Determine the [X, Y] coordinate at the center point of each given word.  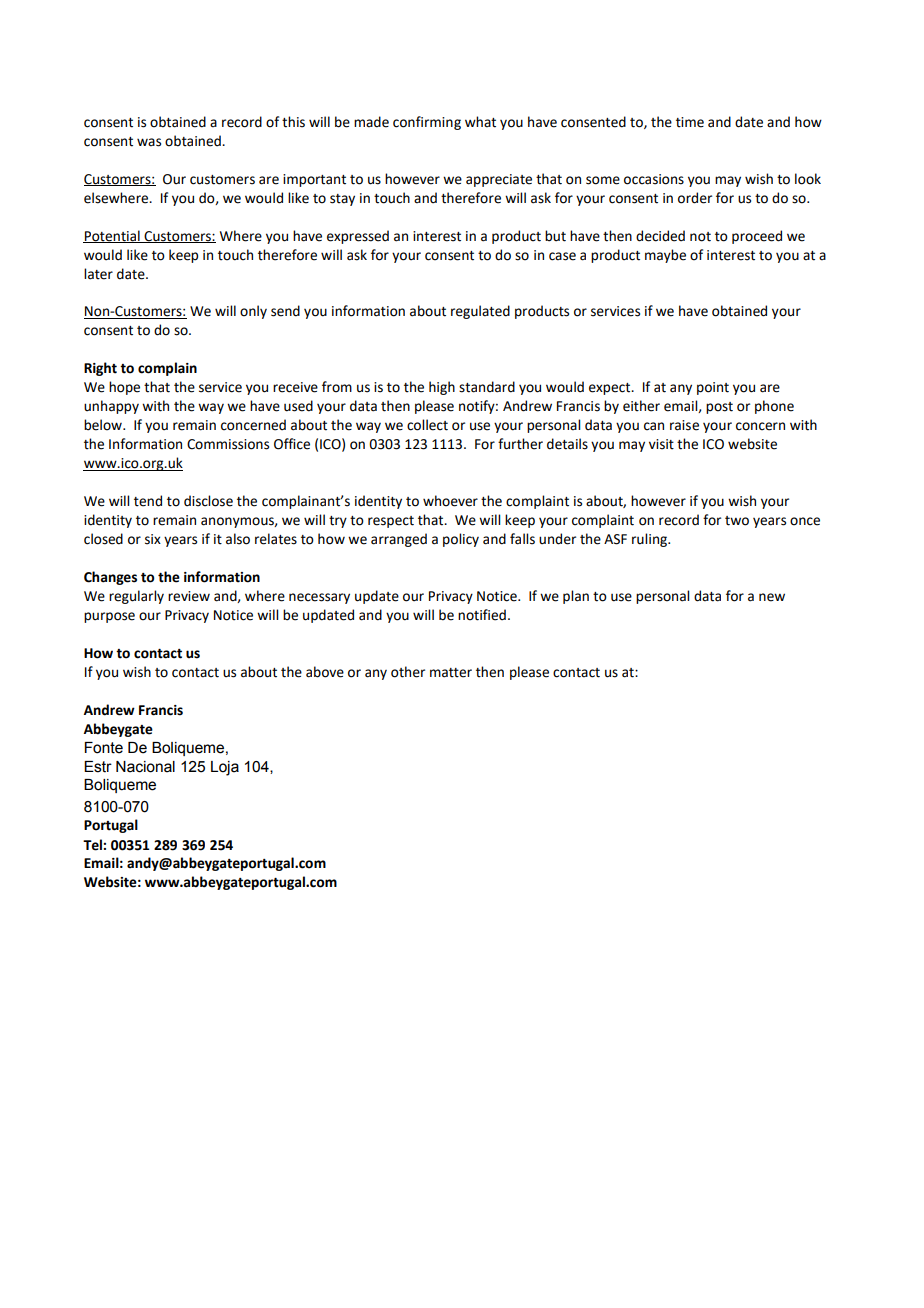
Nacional [145, 767]
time [690, 122]
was [149, 142]
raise [684, 425]
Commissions [228, 444]
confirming [427, 123]
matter [451, 673]
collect [427, 425]
